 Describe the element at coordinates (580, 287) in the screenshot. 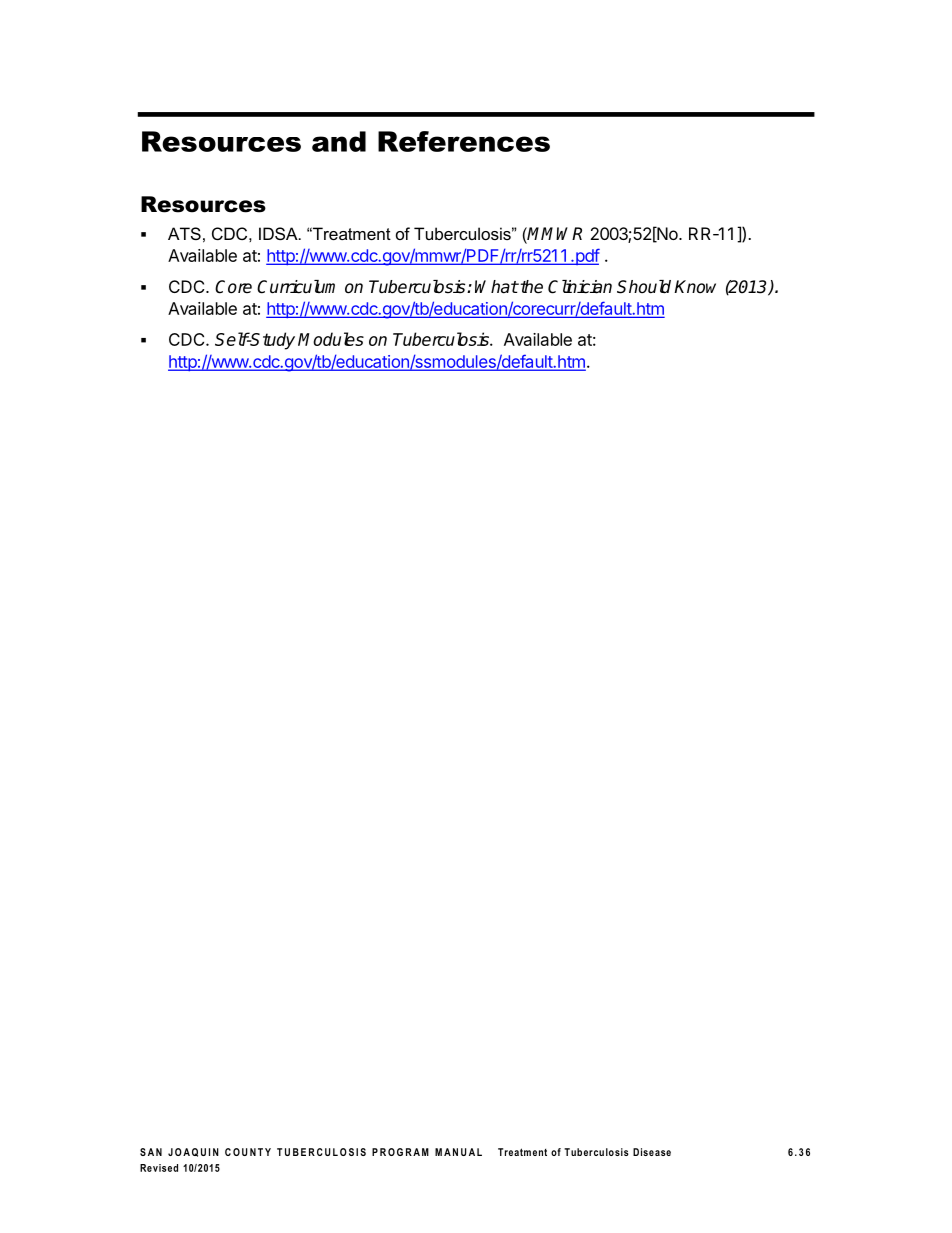

I see `Clinician` at that location.
